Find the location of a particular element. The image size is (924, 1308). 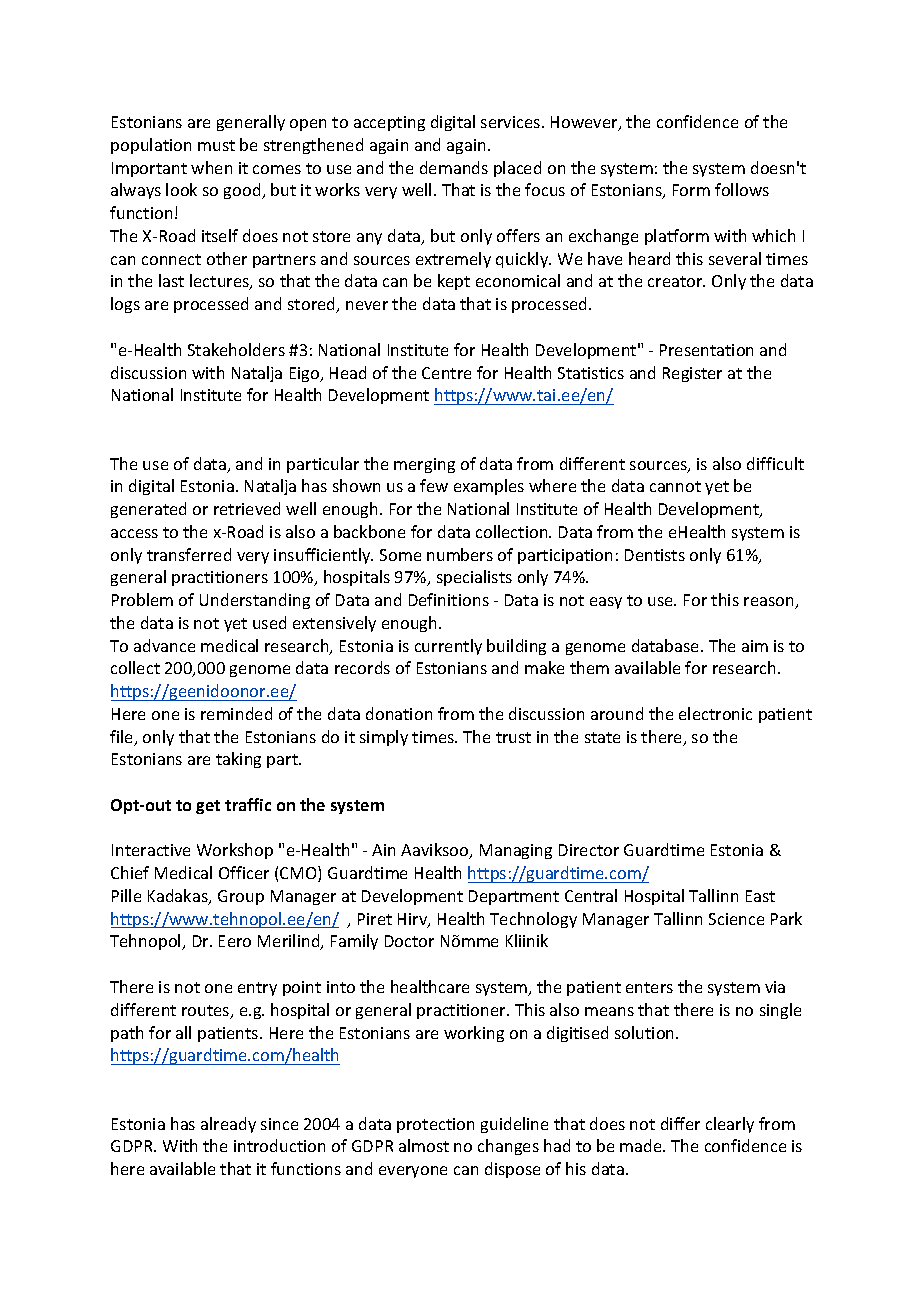

currently is located at coordinates (448, 647).
